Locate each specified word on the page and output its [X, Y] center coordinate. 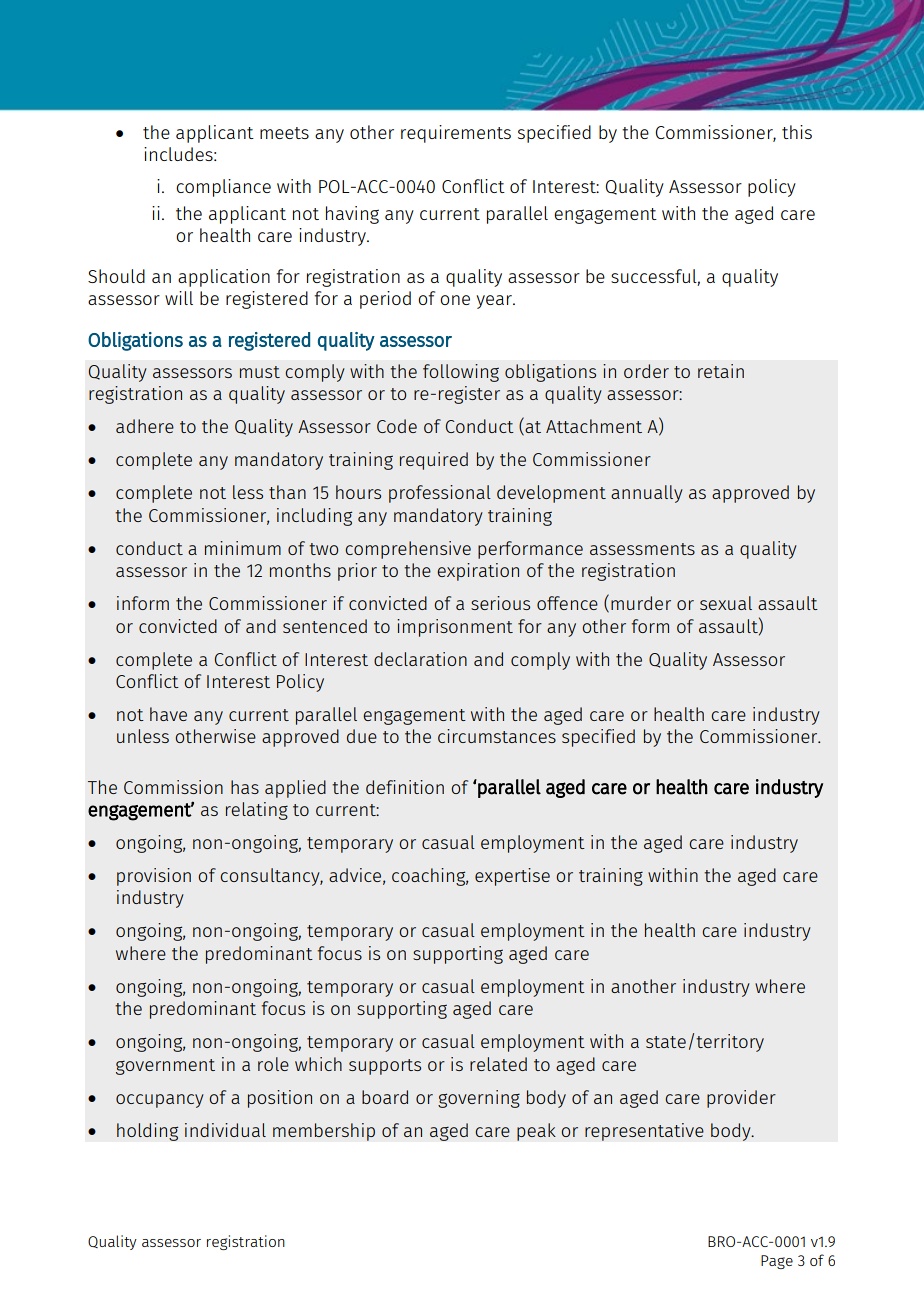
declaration [420, 659]
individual [225, 1130]
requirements [456, 134]
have [168, 714]
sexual [726, 603]
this [797, 132]
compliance [223, 188]
